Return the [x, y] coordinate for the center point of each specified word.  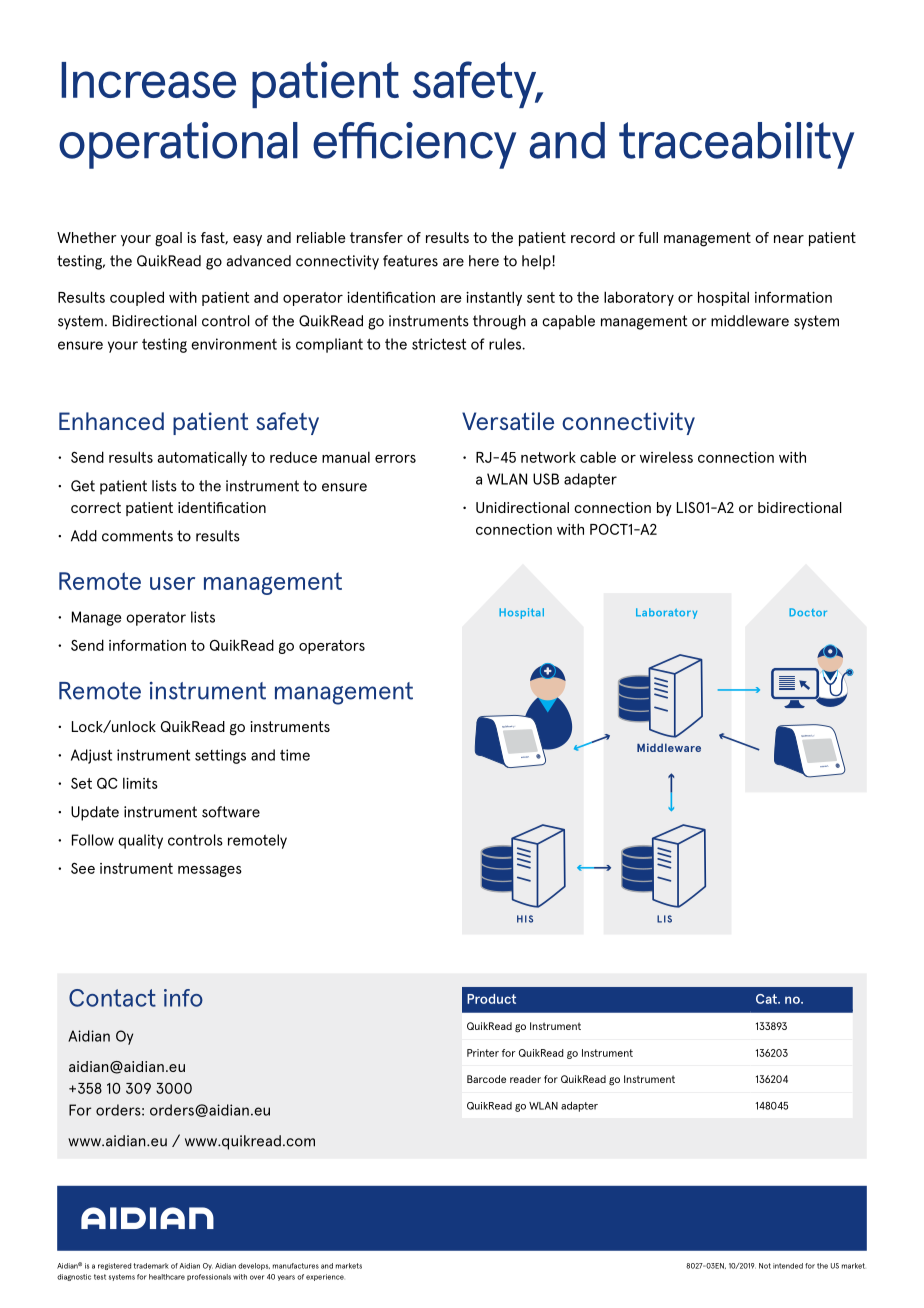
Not [765, 1266]
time [295, 755]
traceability [736, 145]
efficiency [414, 145]
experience [325, 1277]
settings [220, 756]
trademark [151, 1266]
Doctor [808, 612]
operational [178, 145]
